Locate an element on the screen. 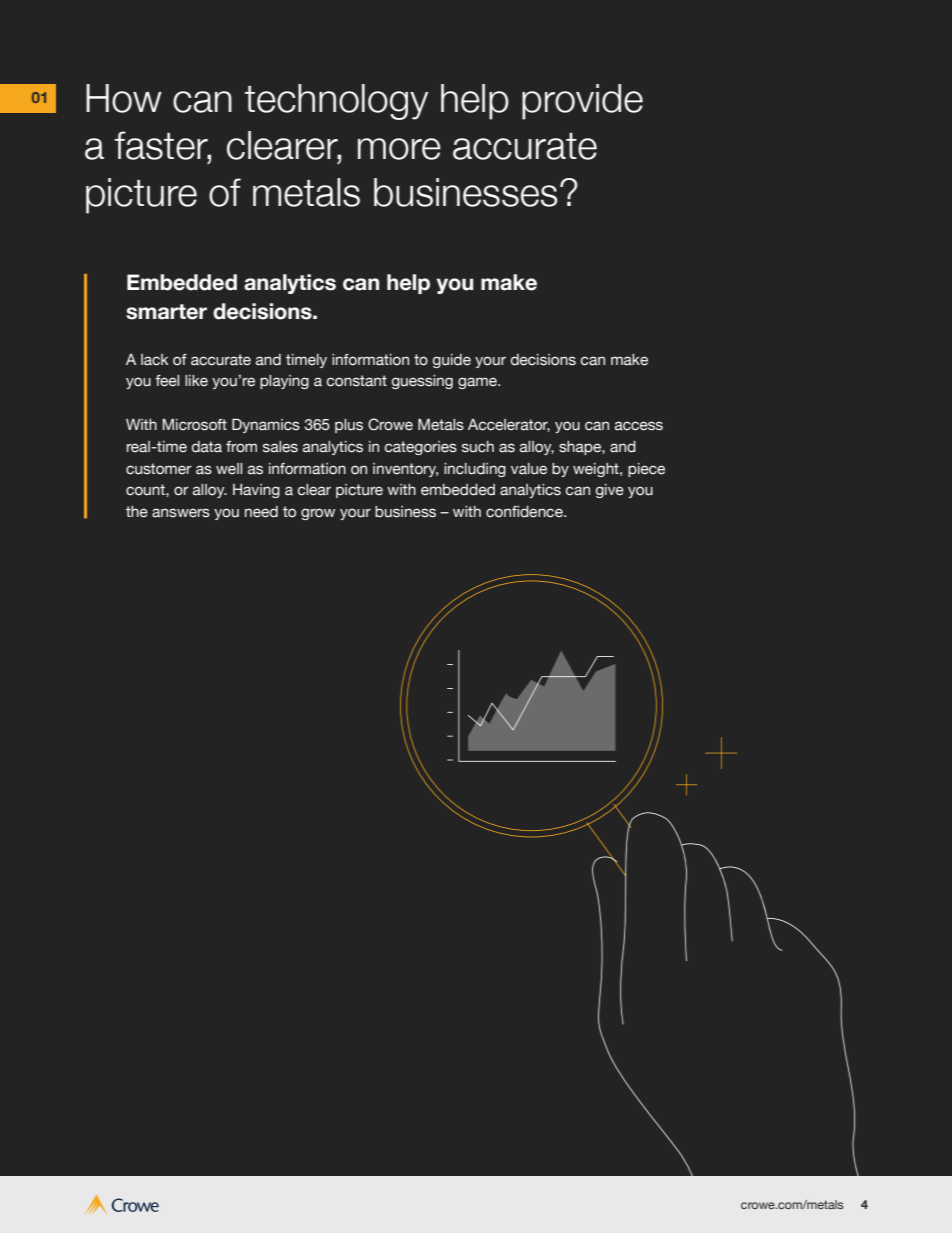 The height and width of the screenshot is (1233, 952). lack is located at coordinates (154, 360).
